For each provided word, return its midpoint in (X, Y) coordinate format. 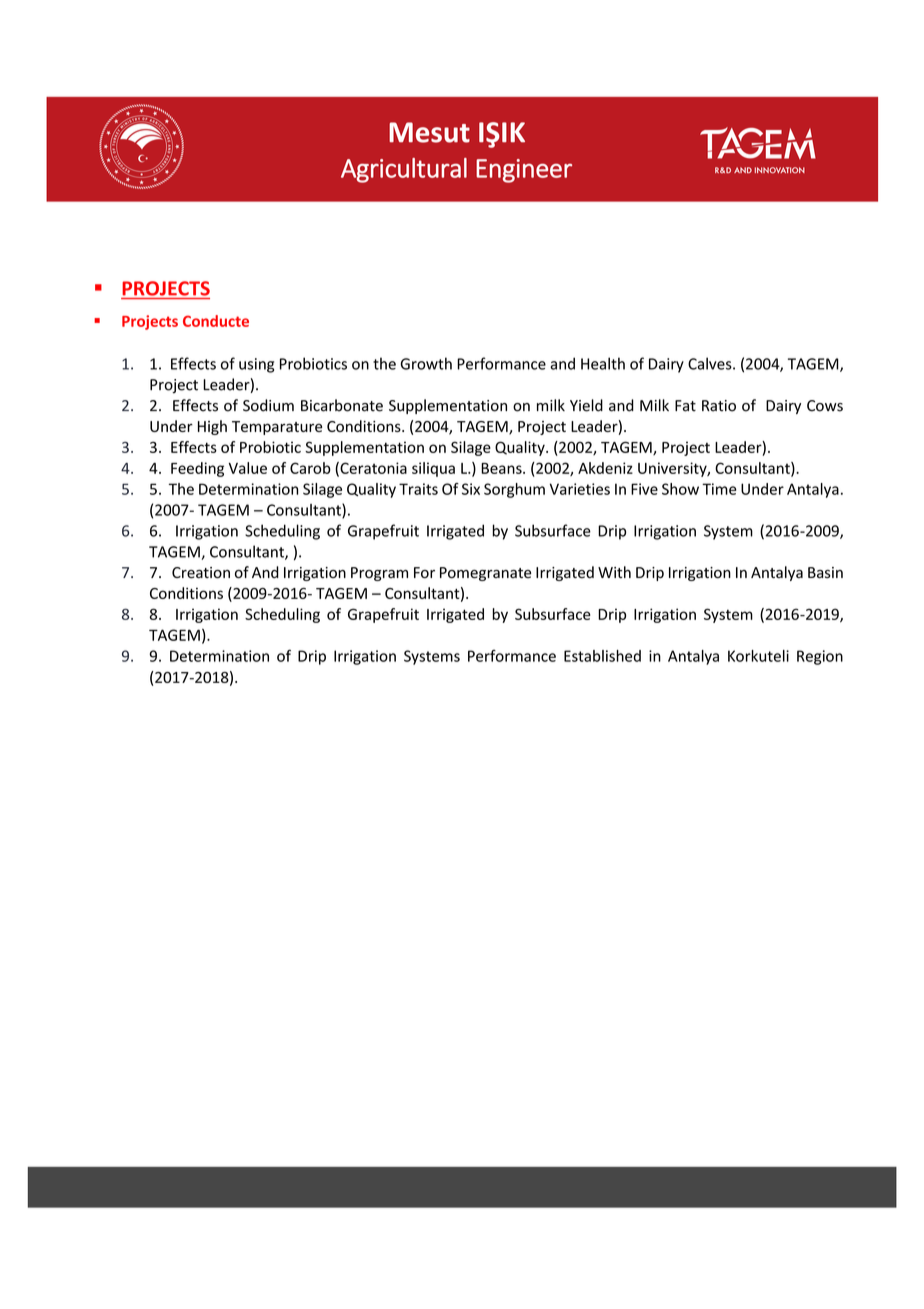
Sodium (268, 405)
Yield (586, 405)
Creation (201, 573)
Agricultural (404, 170)
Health (603, 363)
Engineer (524, 171)
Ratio (719, 406)
